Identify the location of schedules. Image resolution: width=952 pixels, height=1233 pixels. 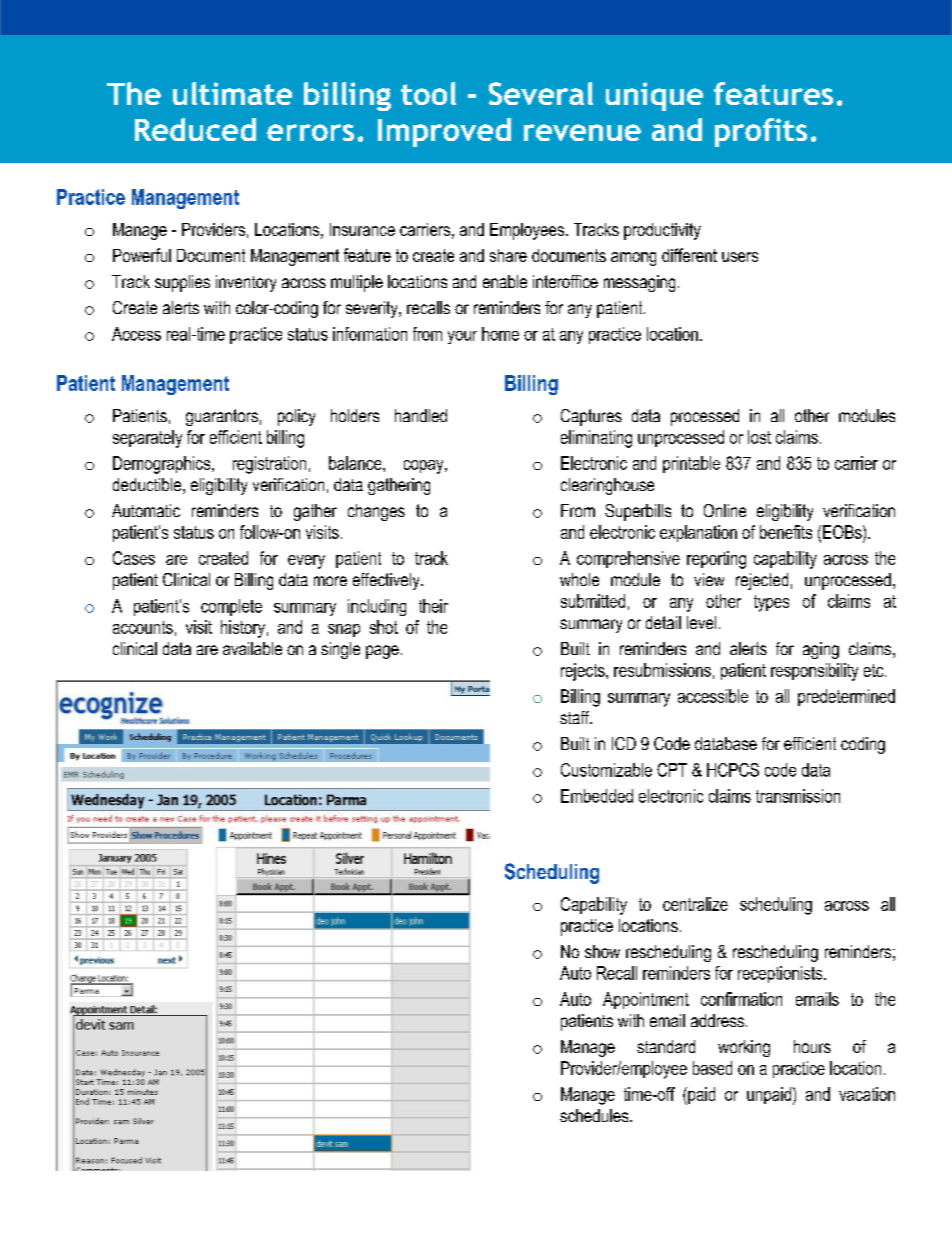
(595, 1115).
